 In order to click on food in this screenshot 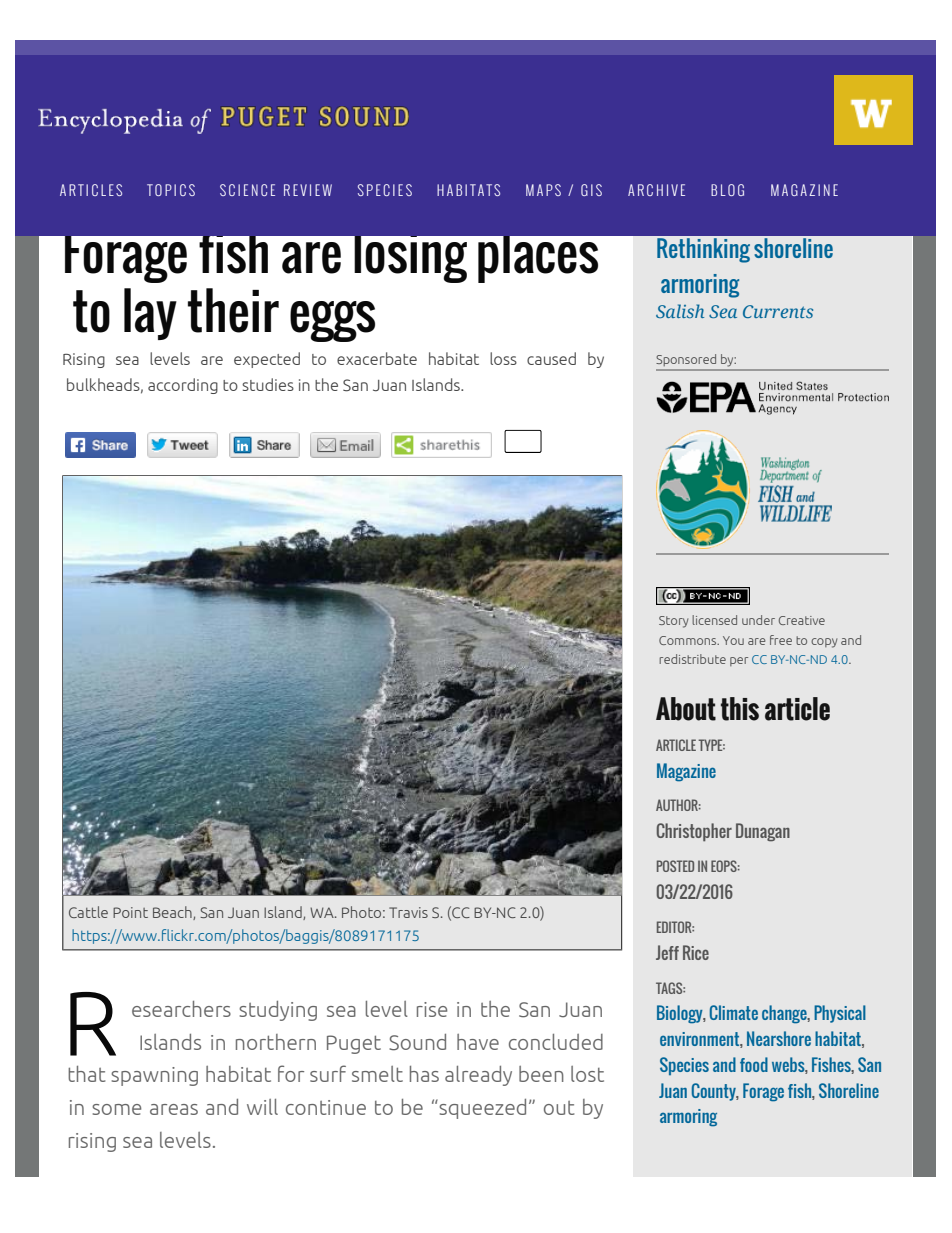, I will do `click(754, 1064)`.
